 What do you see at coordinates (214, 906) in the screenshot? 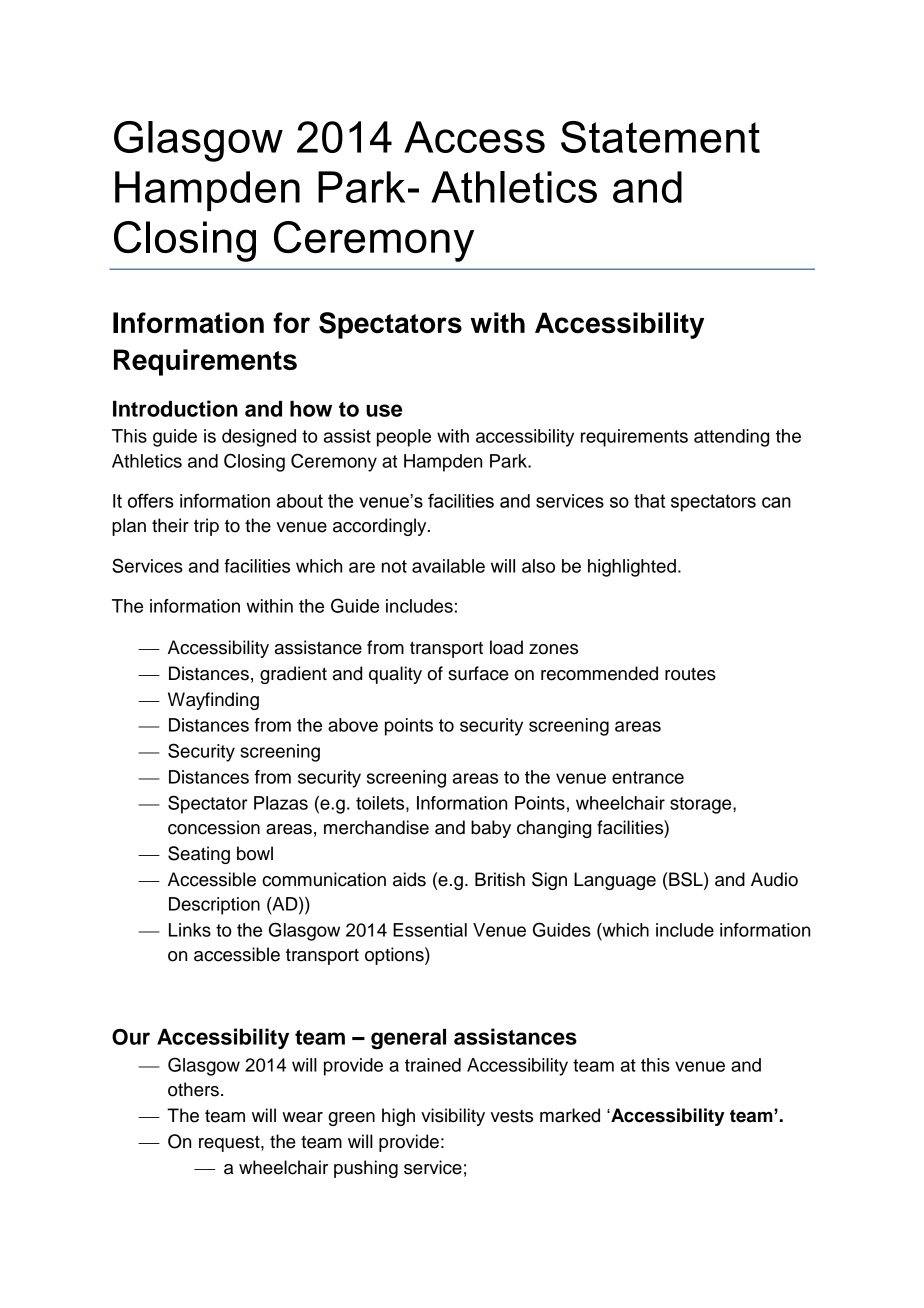
I see `Description` at bounding box center [214, 906].
